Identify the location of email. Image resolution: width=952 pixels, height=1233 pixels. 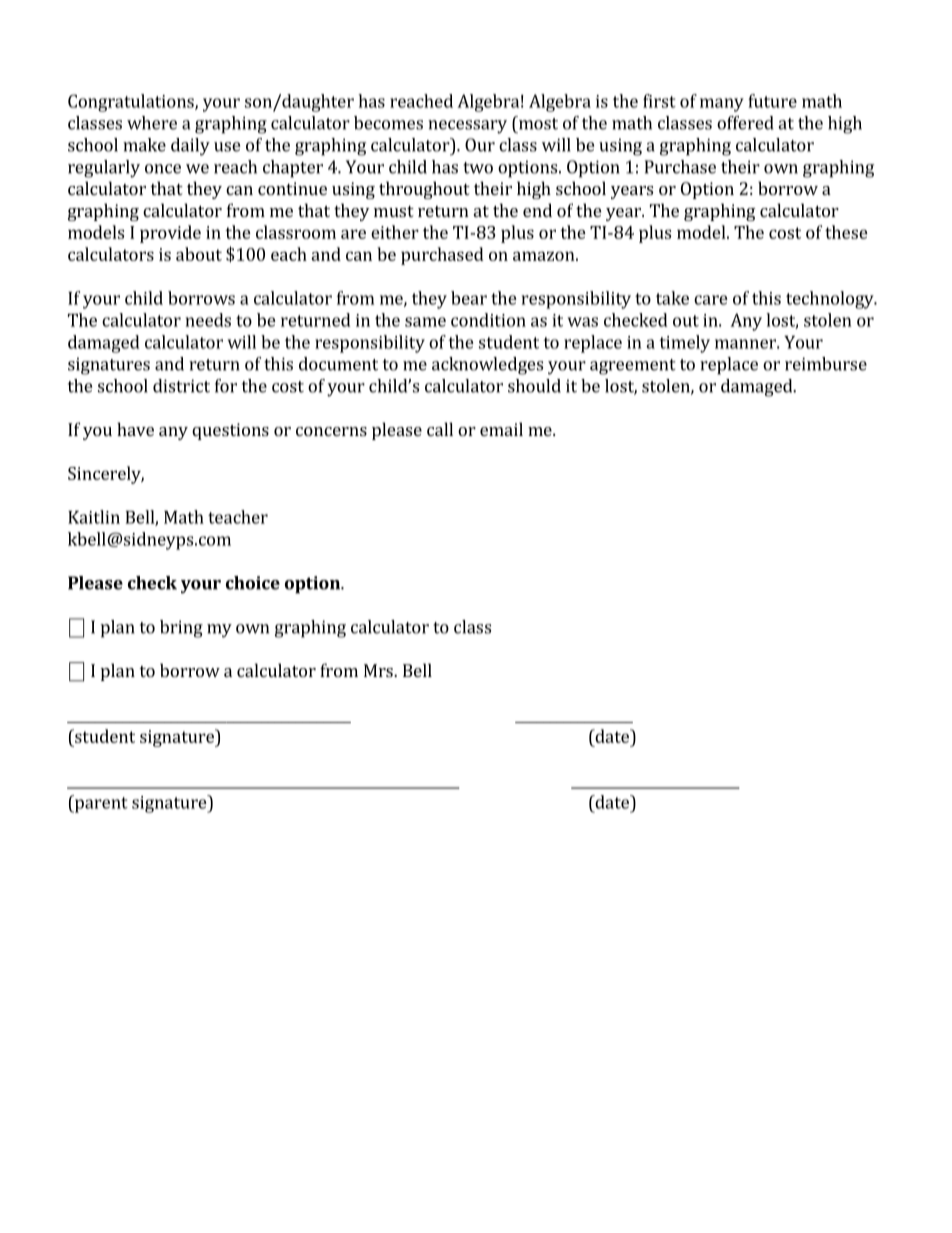
(501, 429).
